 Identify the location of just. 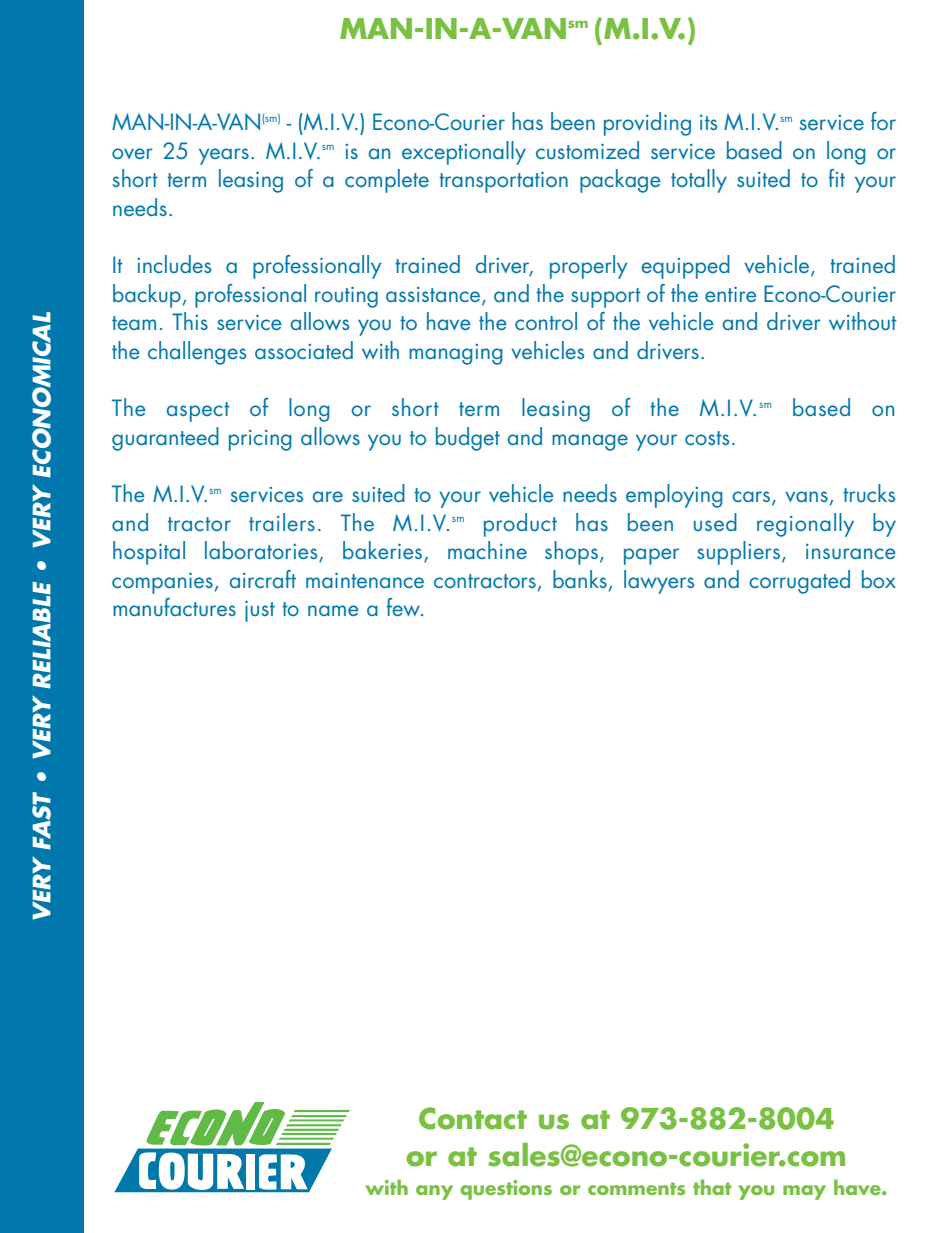
(260, 611).
